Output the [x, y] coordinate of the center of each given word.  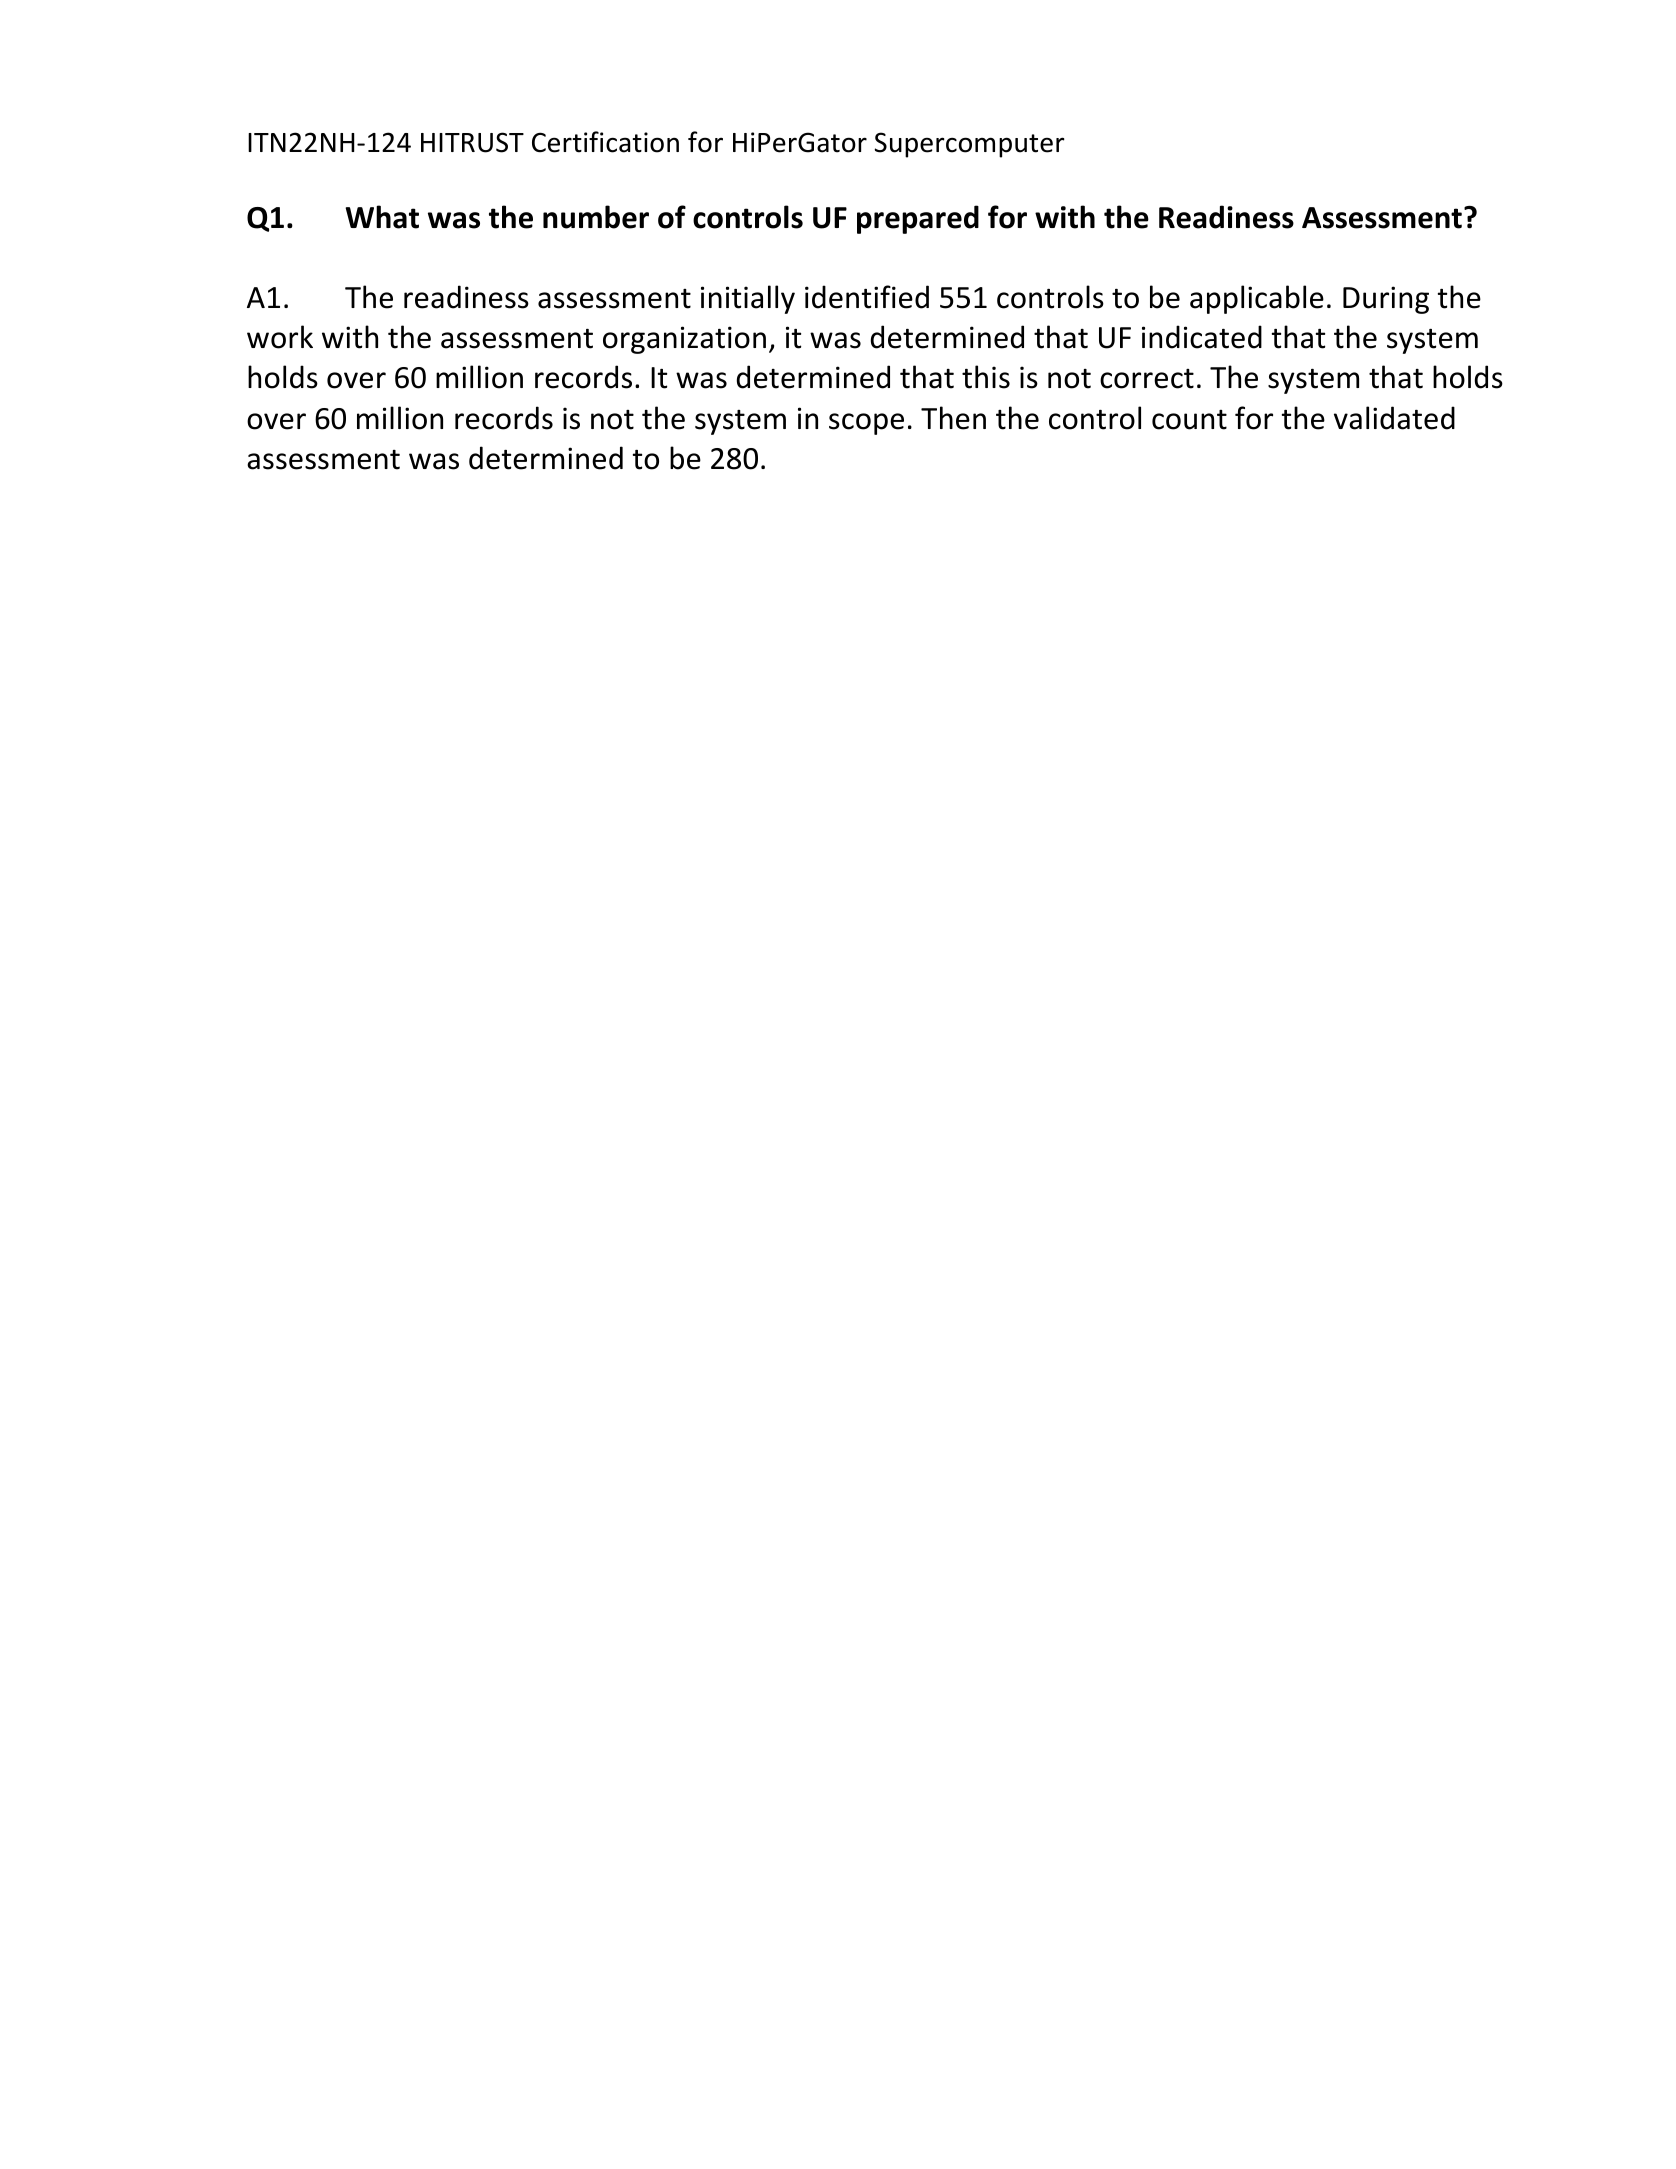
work [280, 337]
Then [953, 418]
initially [748, 299]
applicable [1257, 299]
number [596, 217]
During [1386, 300]
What [382, 217]
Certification [605, 142]
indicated [1202, 337]
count [1189, 420]
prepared [918, 219]
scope [866, 424]
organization [684, 340]
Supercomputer [970, 145]
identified [867, 297]
